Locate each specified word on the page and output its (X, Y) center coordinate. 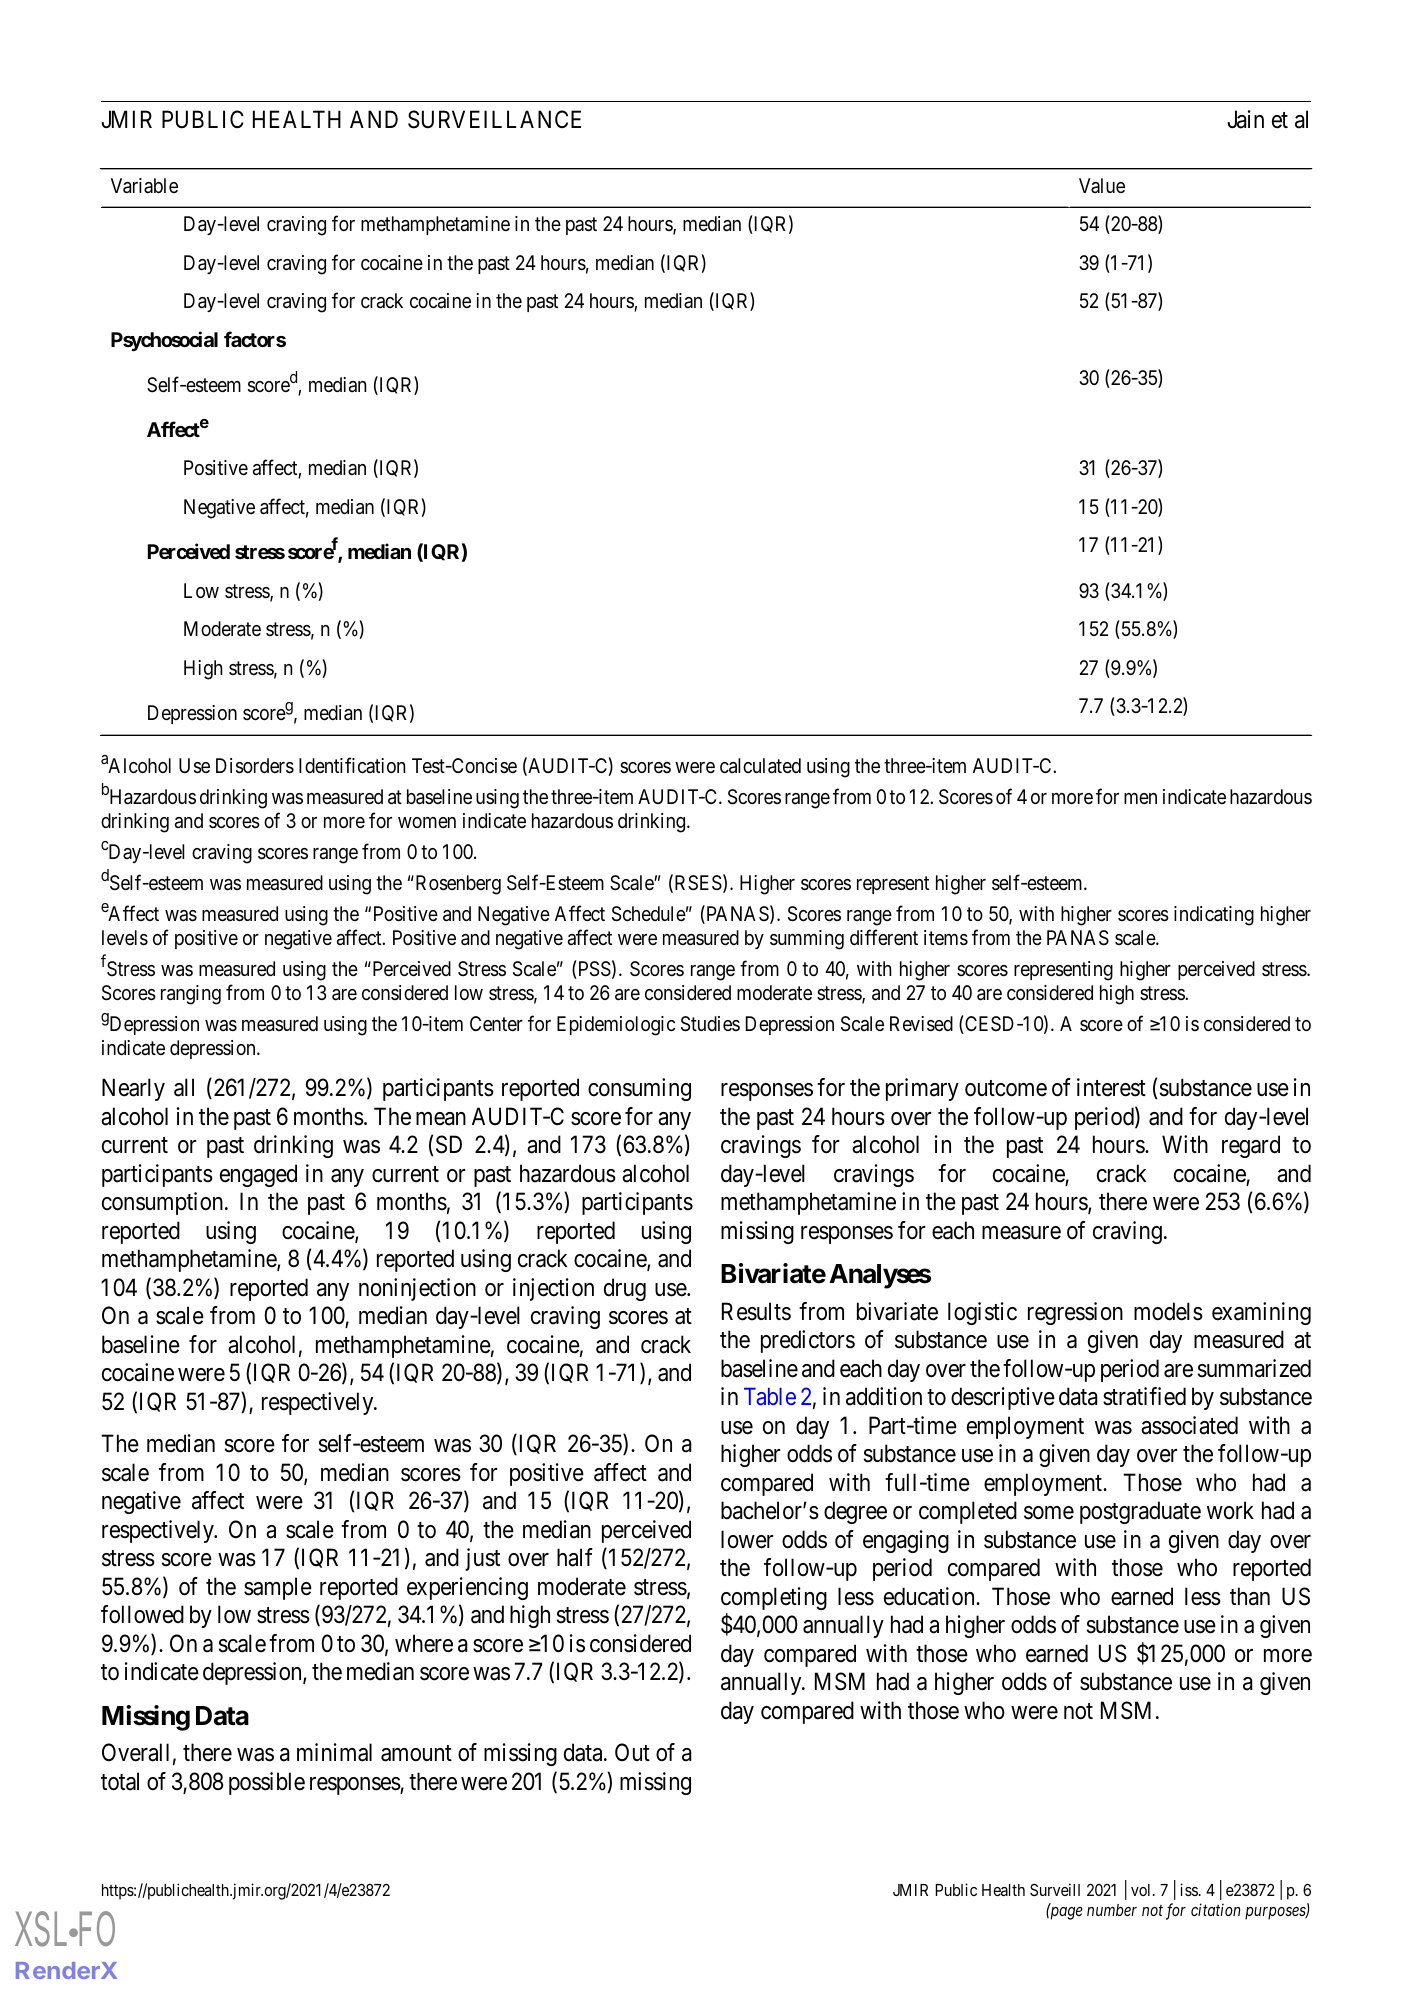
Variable (144, 186)
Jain (1246, 119)
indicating (1214, 916)
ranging (191, 995)
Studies (710, 1024)
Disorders (255, 766)
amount (416, 1754)
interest (1111, 1087)
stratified (1144, 1396)
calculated (760, 766)
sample (278, 1588)
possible (267, 1783)
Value (1102, 185)
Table (770, 1396)
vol (1142, 1890)
